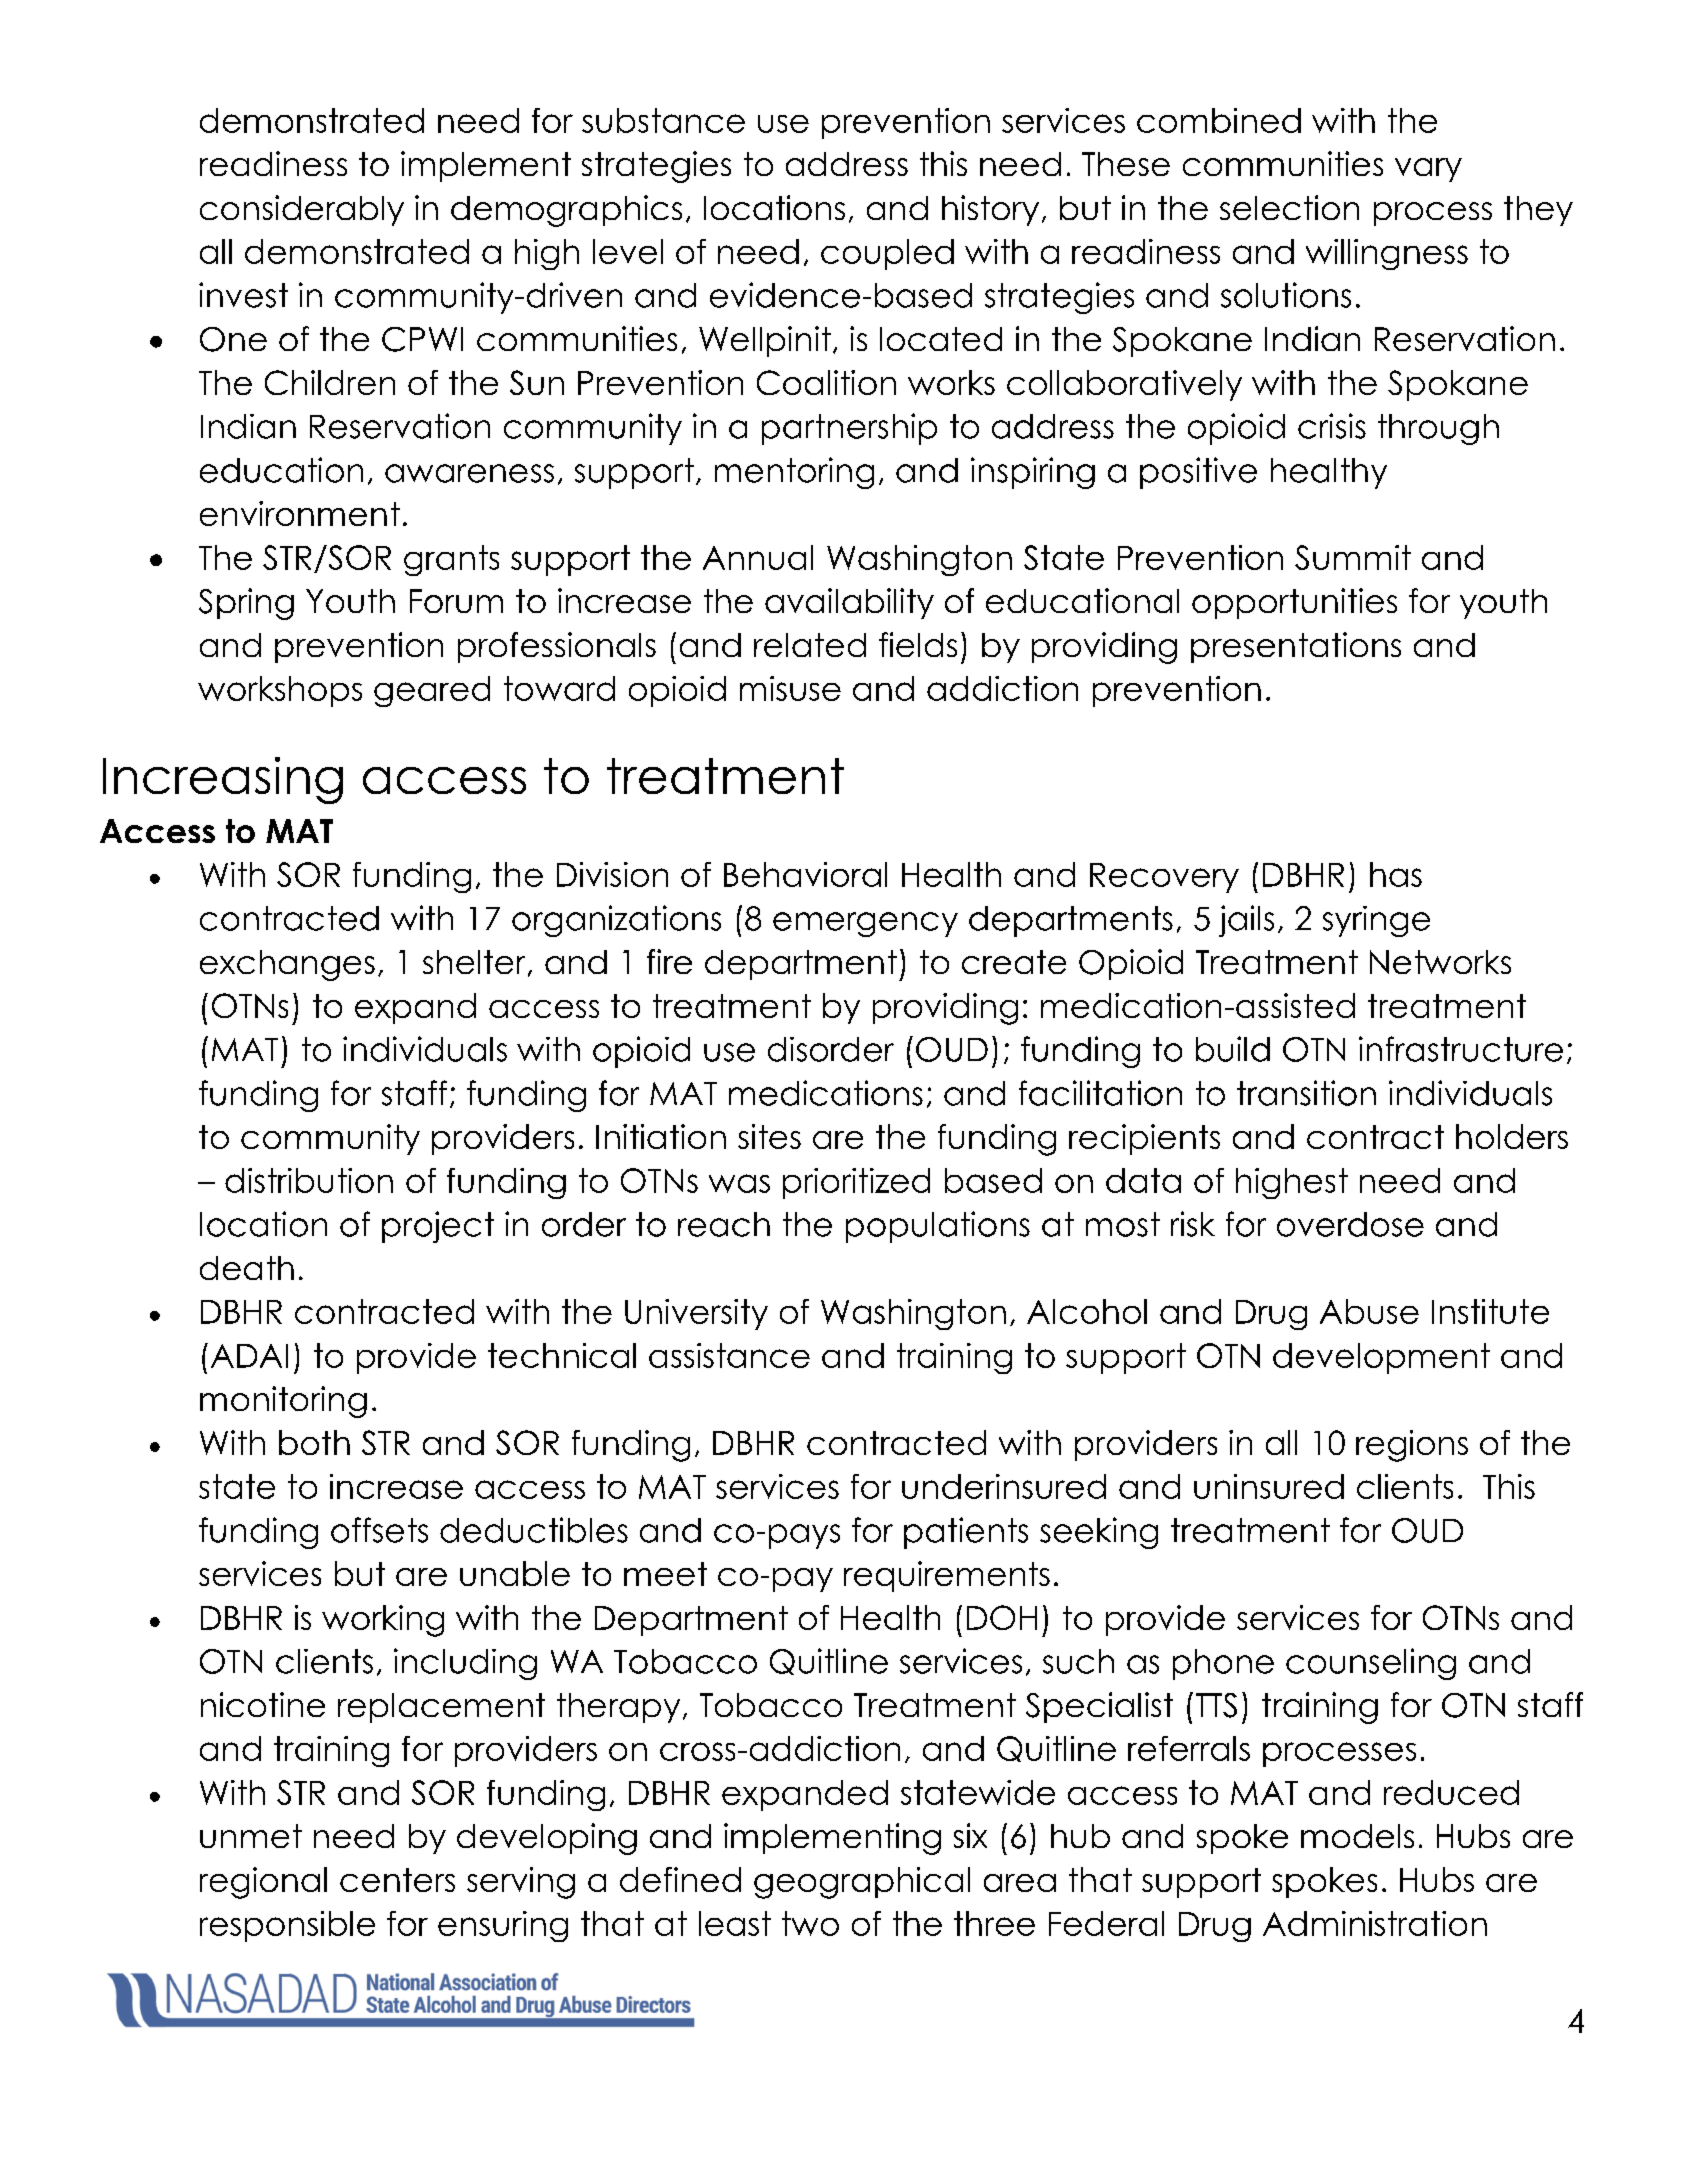 The width and height of the screenshot is (1684, 2180). What do you see at coordinates (1428, 170) in the screenshot?
I see `vary` at bounding box center [1428, 170].
